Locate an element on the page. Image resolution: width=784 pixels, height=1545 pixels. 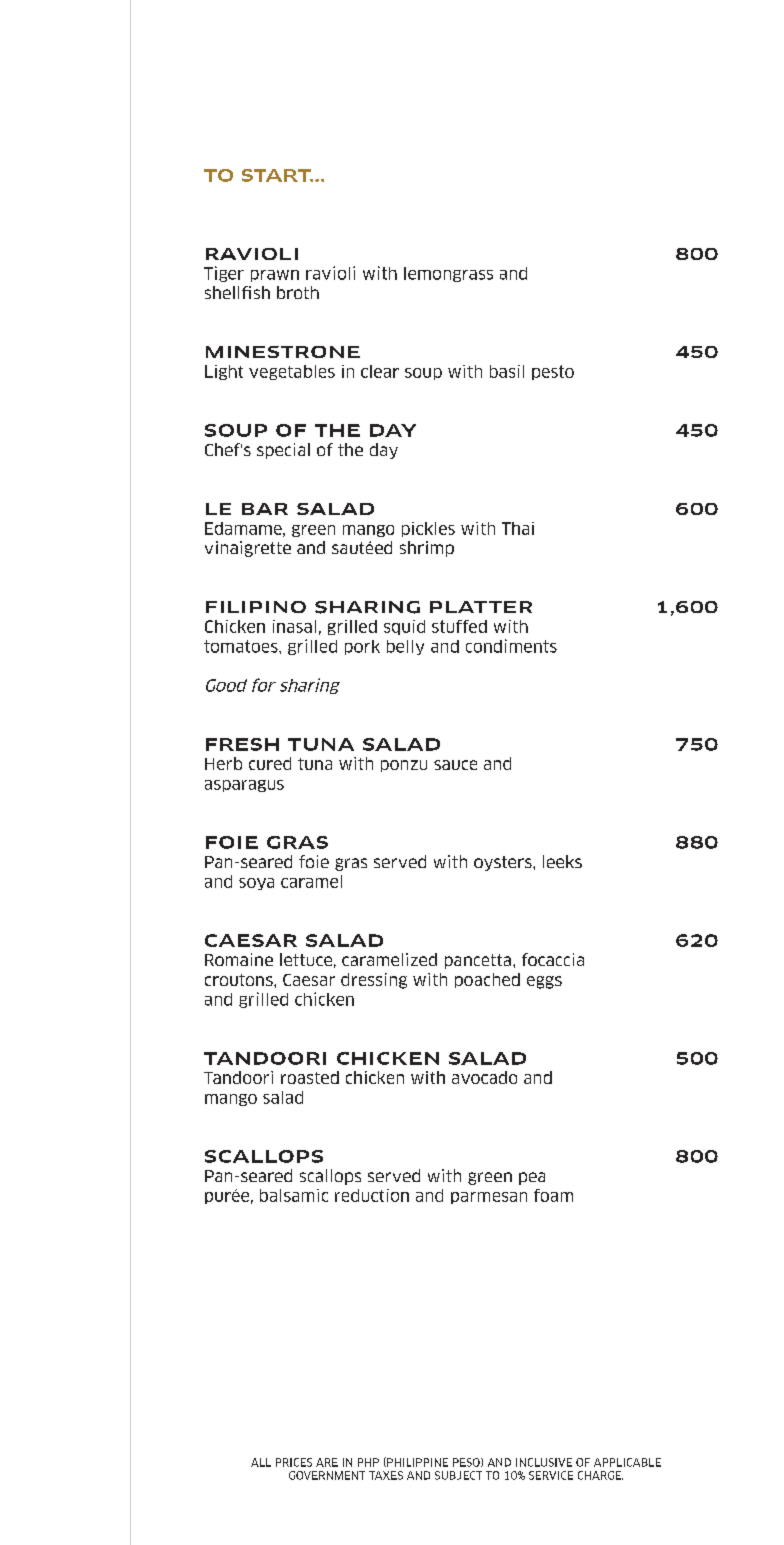
clear is located at coordinates (380, 371).
